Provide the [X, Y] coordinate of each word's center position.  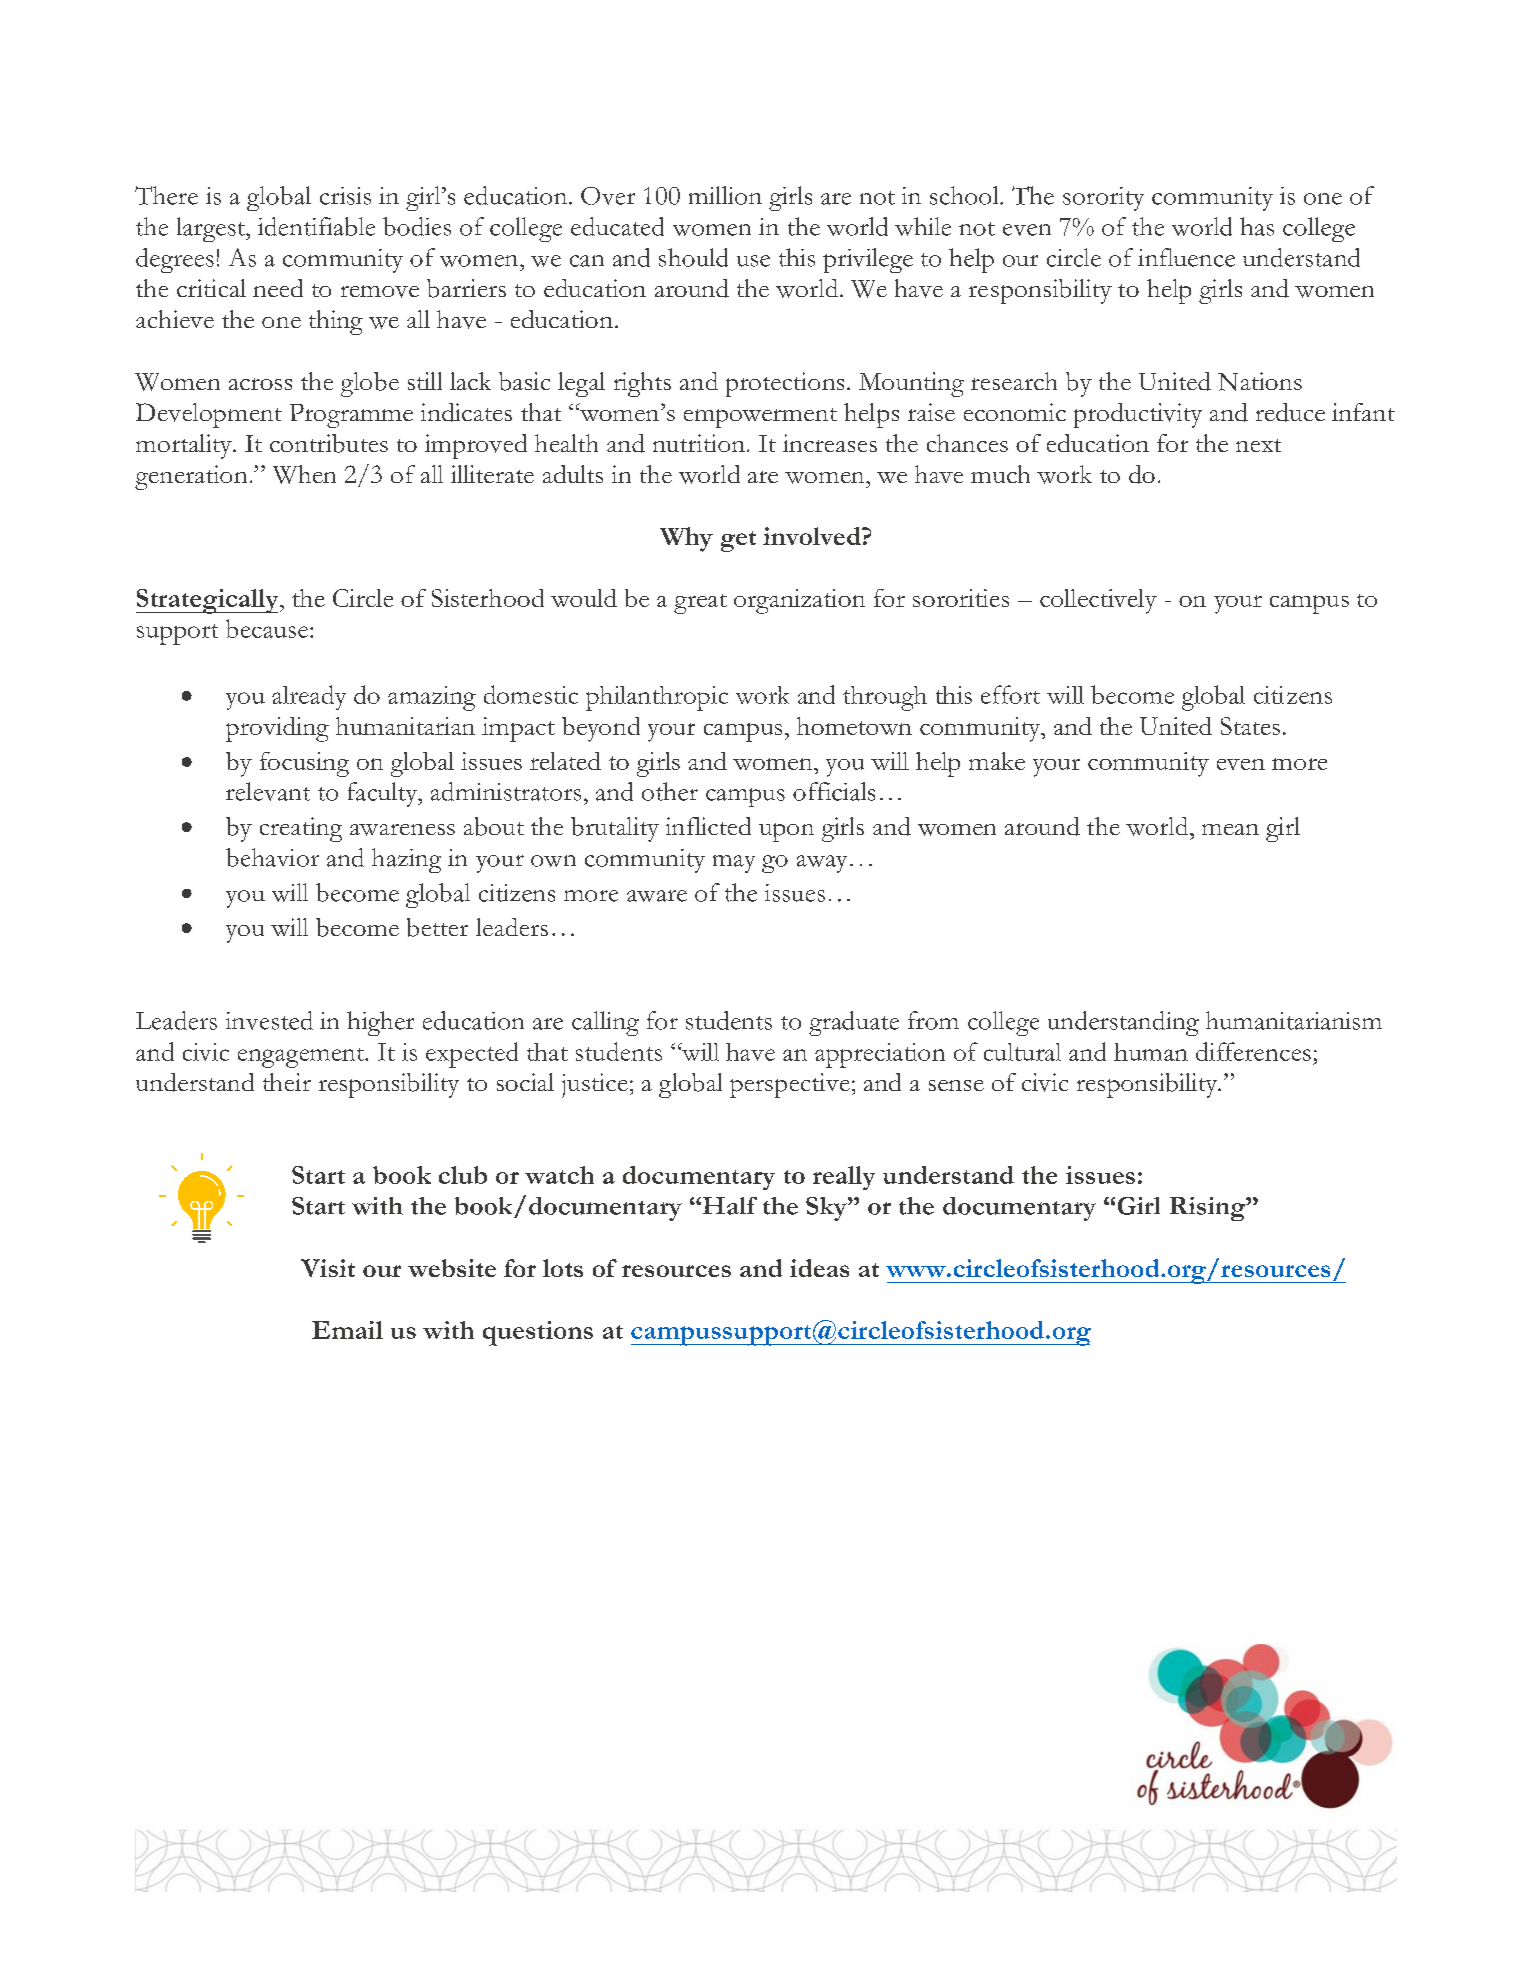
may [734, 864]
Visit [328, 1268]
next [1258, 445]
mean [1230, 829]
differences [1253, 1051]
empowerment [760, 418]
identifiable [316, 226]
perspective [790, 1085]
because [268, 628]
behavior [272, 857]
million [725, 195]
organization [799, 601]
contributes [329, 443]
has [1257, 226]
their [287, 1082]
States [1250, 726]
